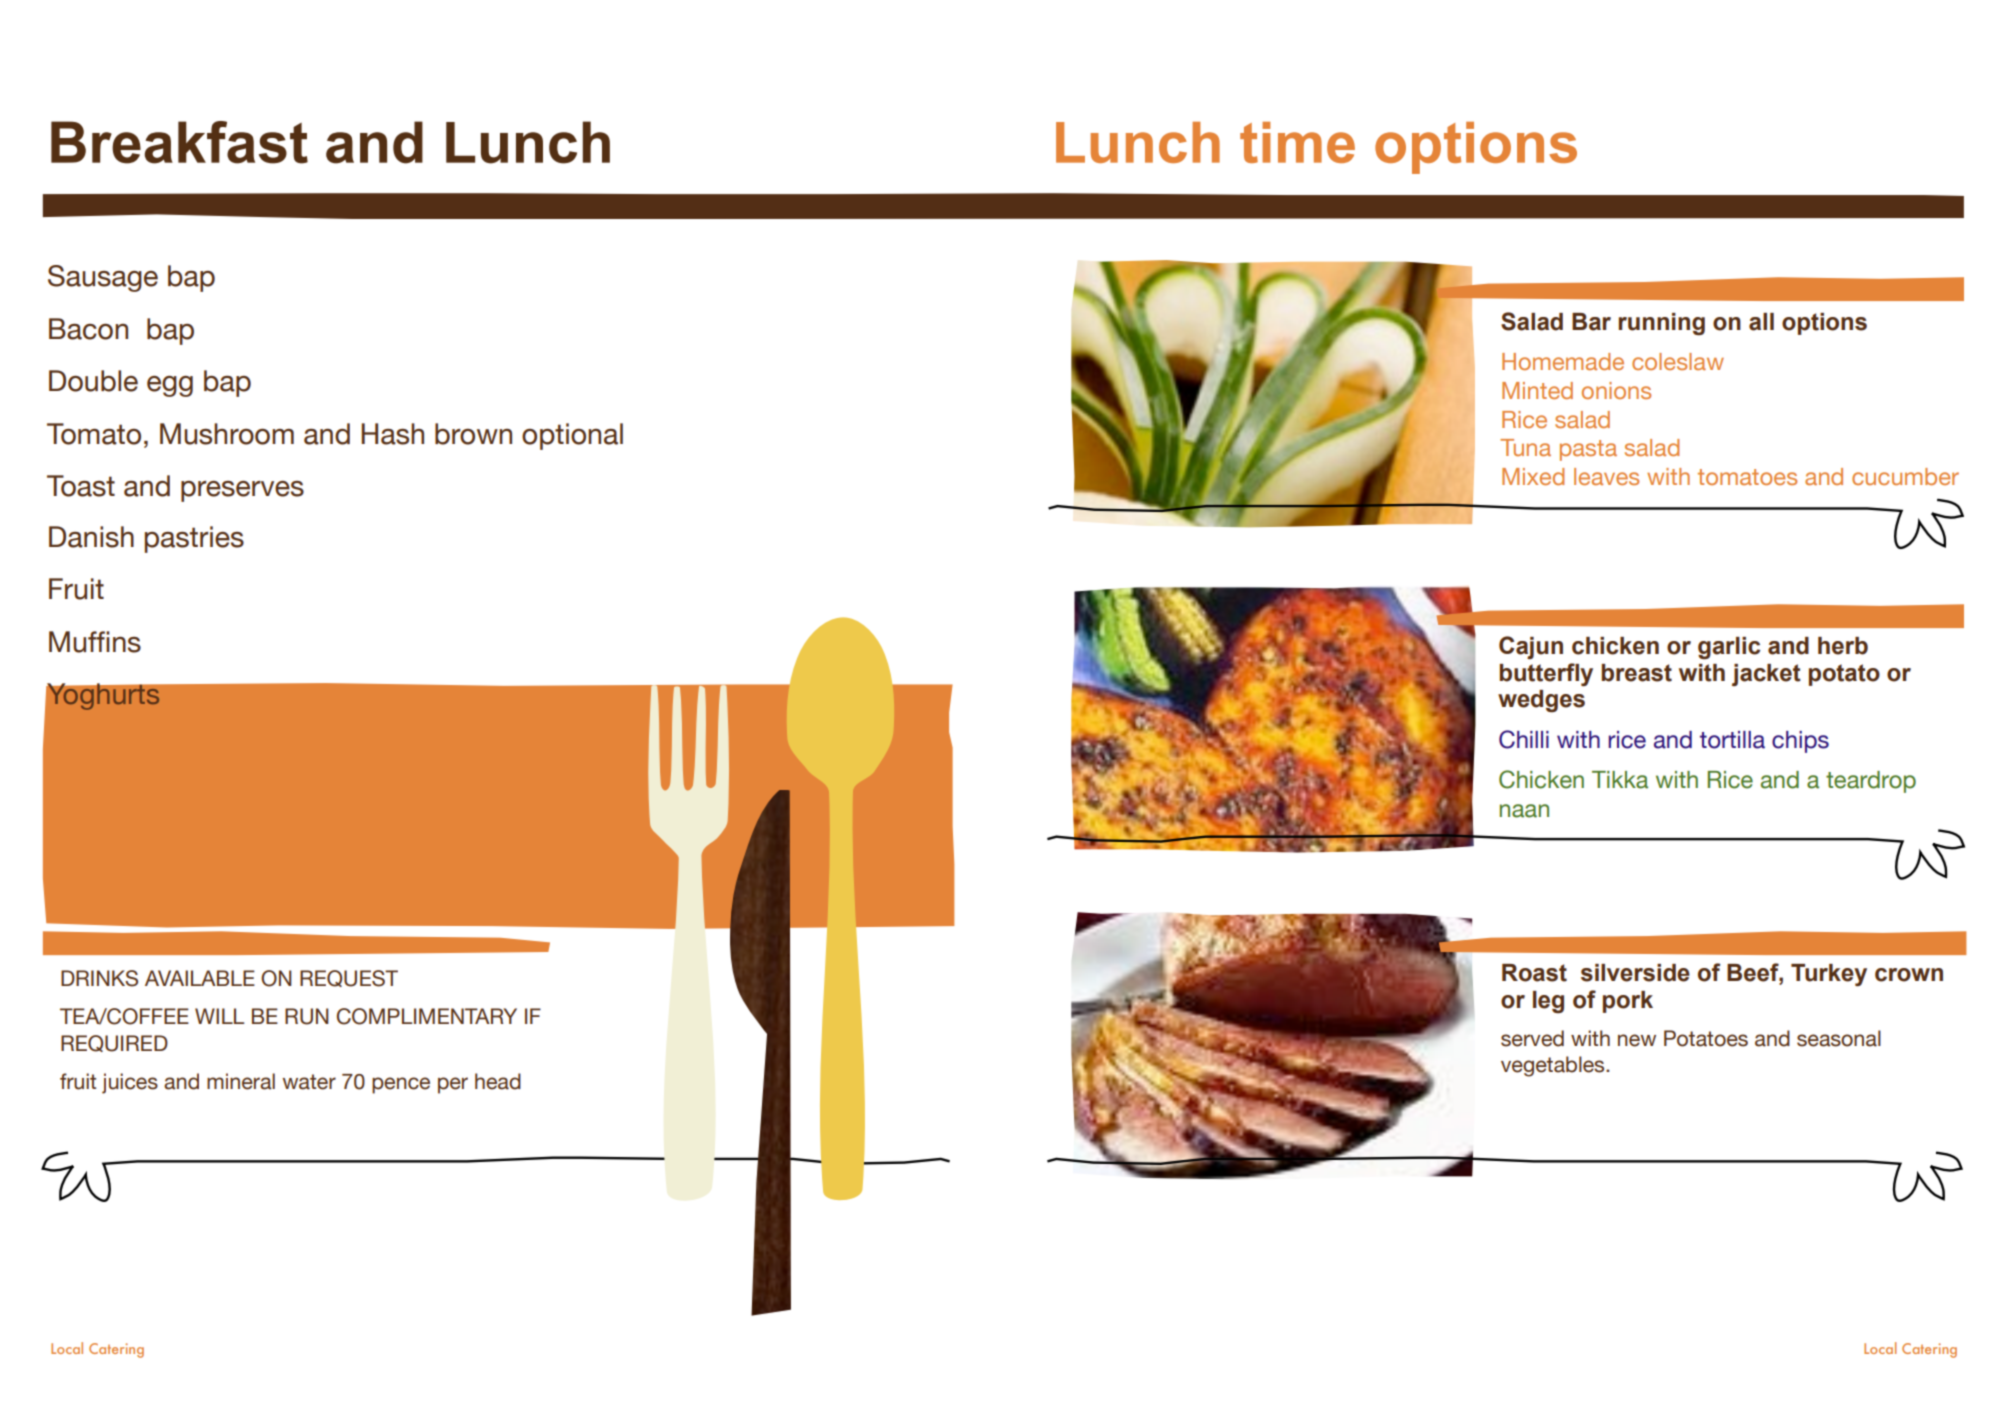 The width and height of the document is (2009, 1421). Describe the element at coordinates (242, 491) in the document. I see `preserves` at that location.
